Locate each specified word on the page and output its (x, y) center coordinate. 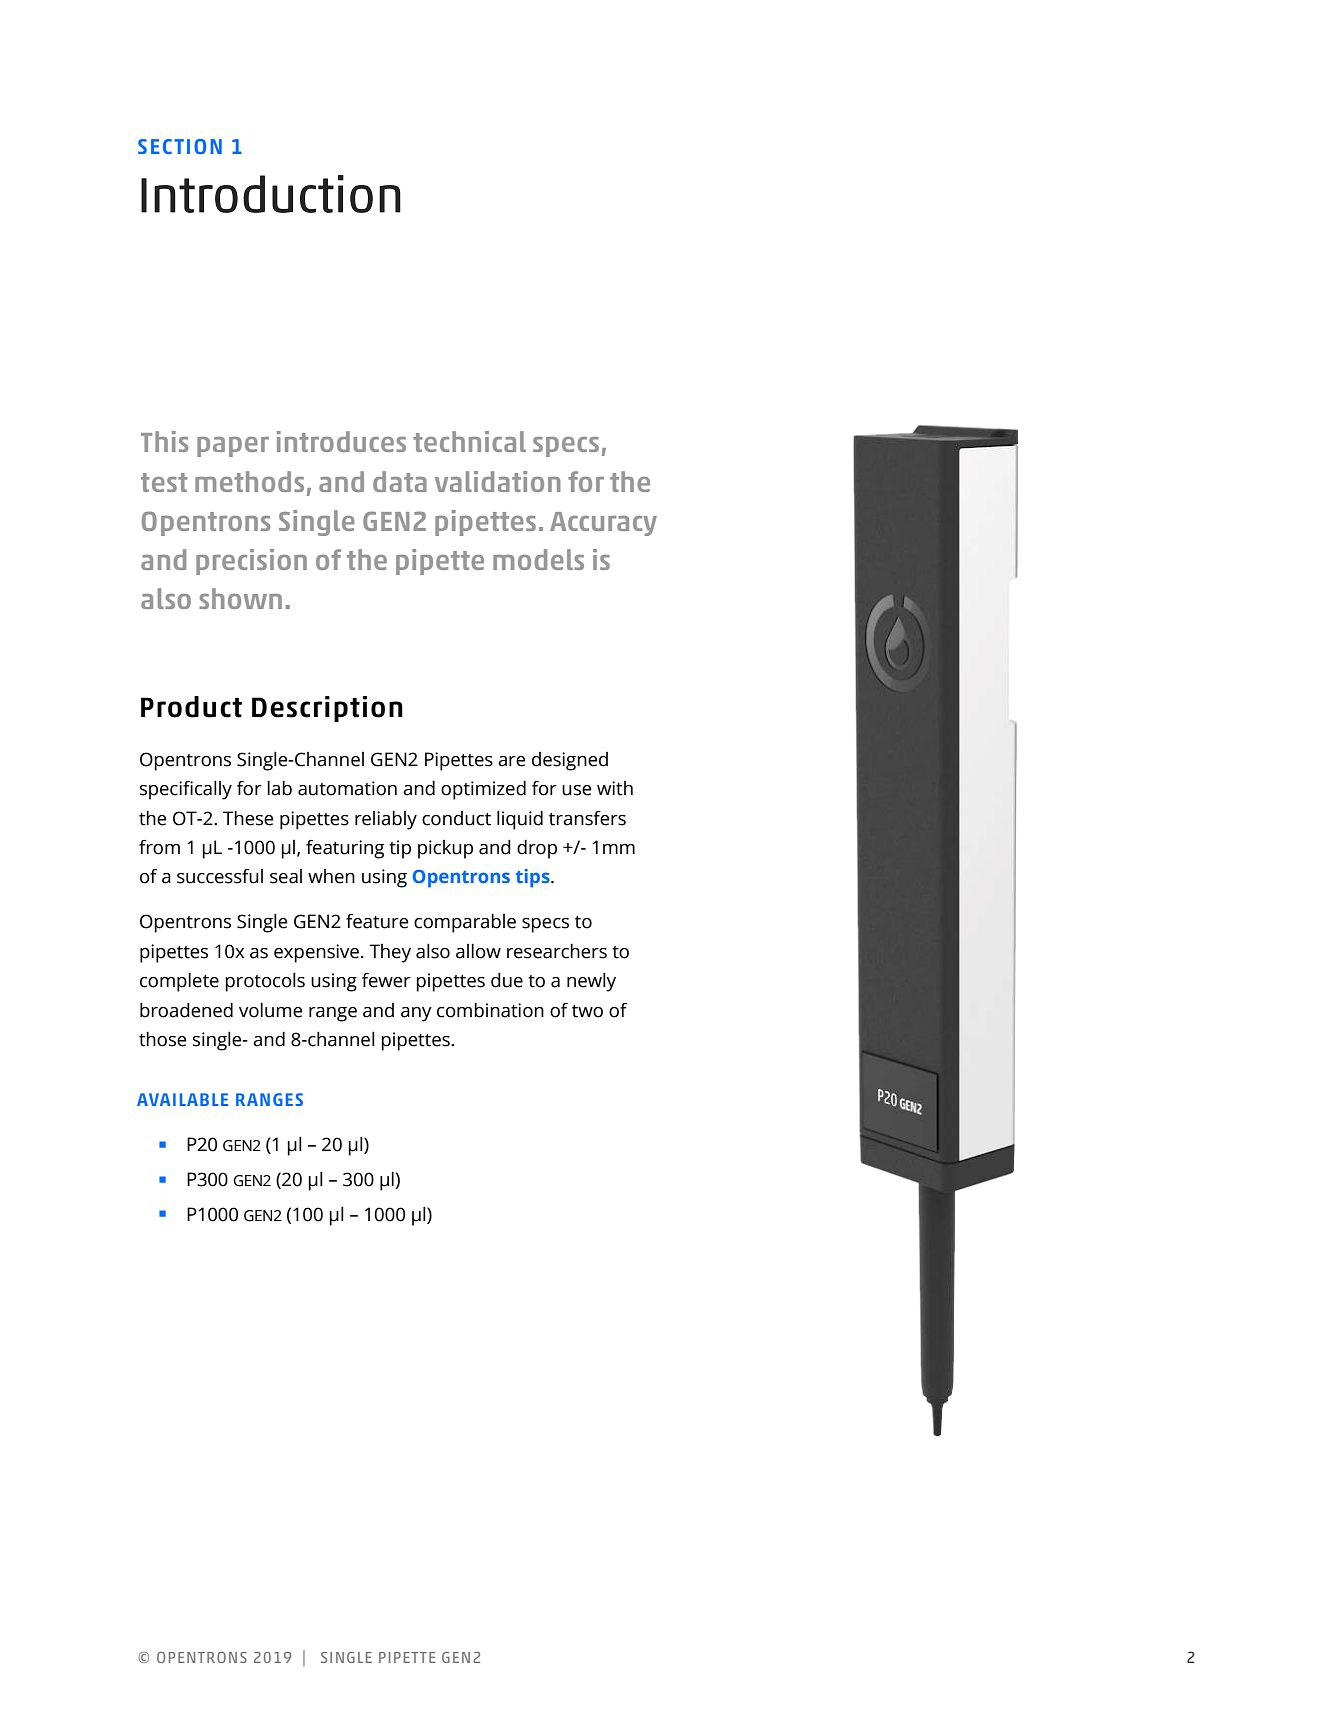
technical (469, 441)
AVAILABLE (182, 1099)
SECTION (180, 146)
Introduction (271, 194)
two (587, 1011)
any (416, 1014)
